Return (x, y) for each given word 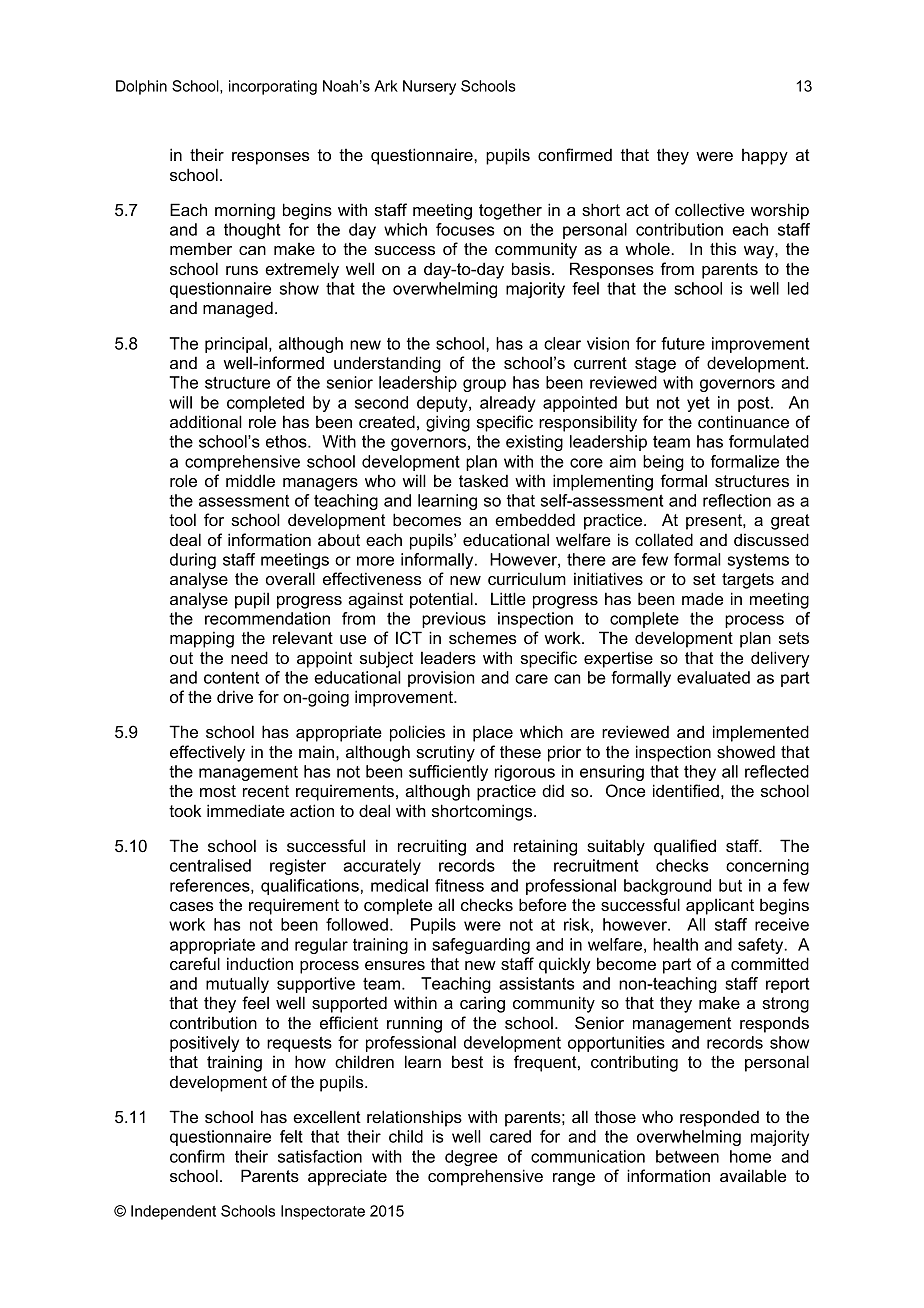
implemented (761, 733)
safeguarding (481, 946)
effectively (207, 753)
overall (290, 578)
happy (765, 157)
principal (236, 345)
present (715, 522)
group (484, 385)
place (493, 733)
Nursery (429, 87)
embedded (535, 519)
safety (762, 946)
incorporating (273, 87)
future (683, 343)
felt (291, 1136)
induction (260, 963)
